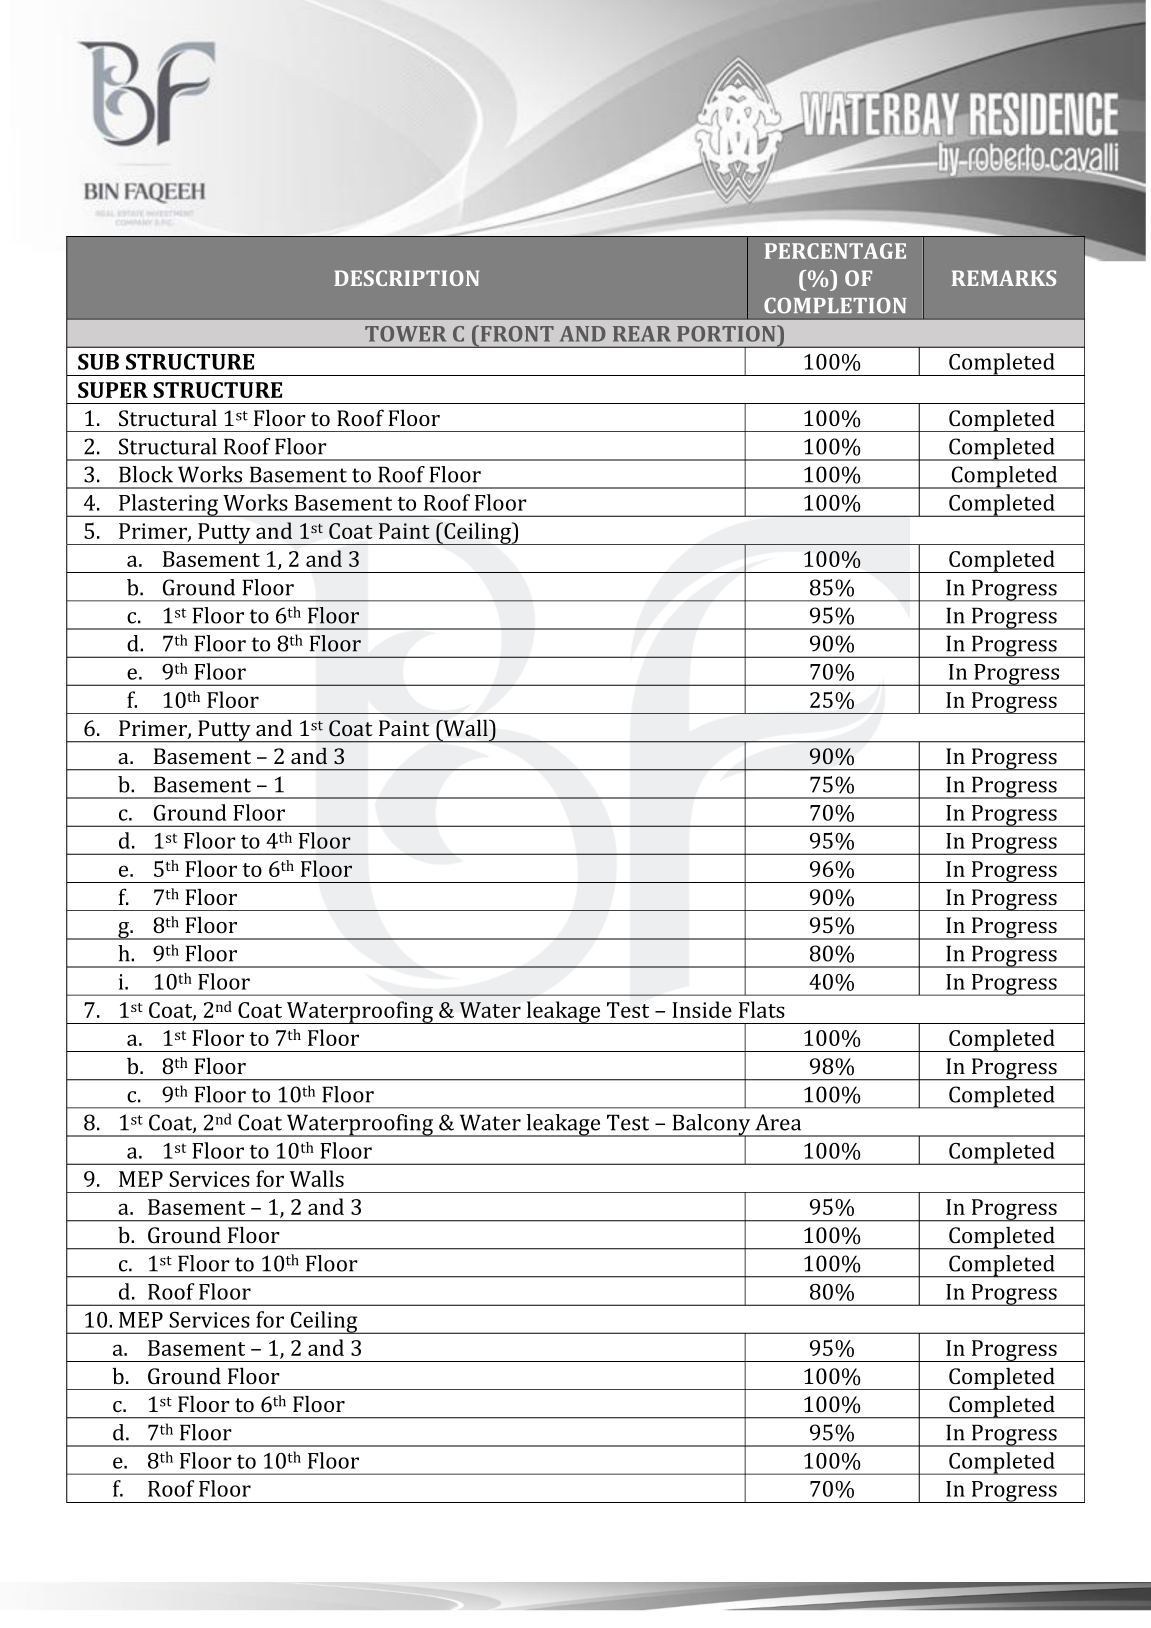 This image has height=1628, width=1151. I want to click on SUPER, so click(113, 390).
